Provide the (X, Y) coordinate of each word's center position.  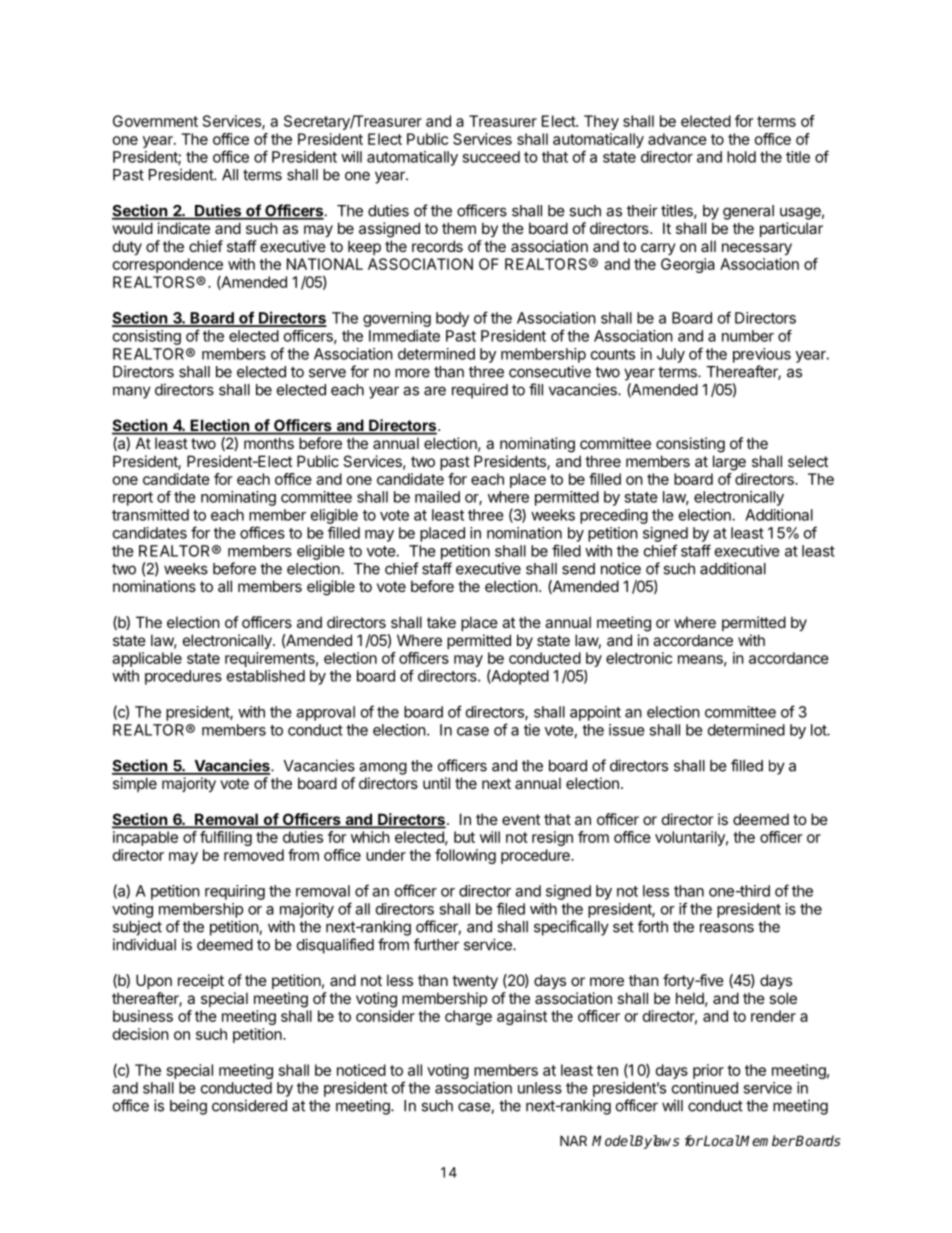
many (132, 392)
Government (155, 121)
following (465, 856)
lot (819, 730)
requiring (235, 892)
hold (741, 157)
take (441, 622)
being (188, 1107)
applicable (147, 659)
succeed (491, 157)
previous (762, 355)
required (480, 391)
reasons (727, 928)
